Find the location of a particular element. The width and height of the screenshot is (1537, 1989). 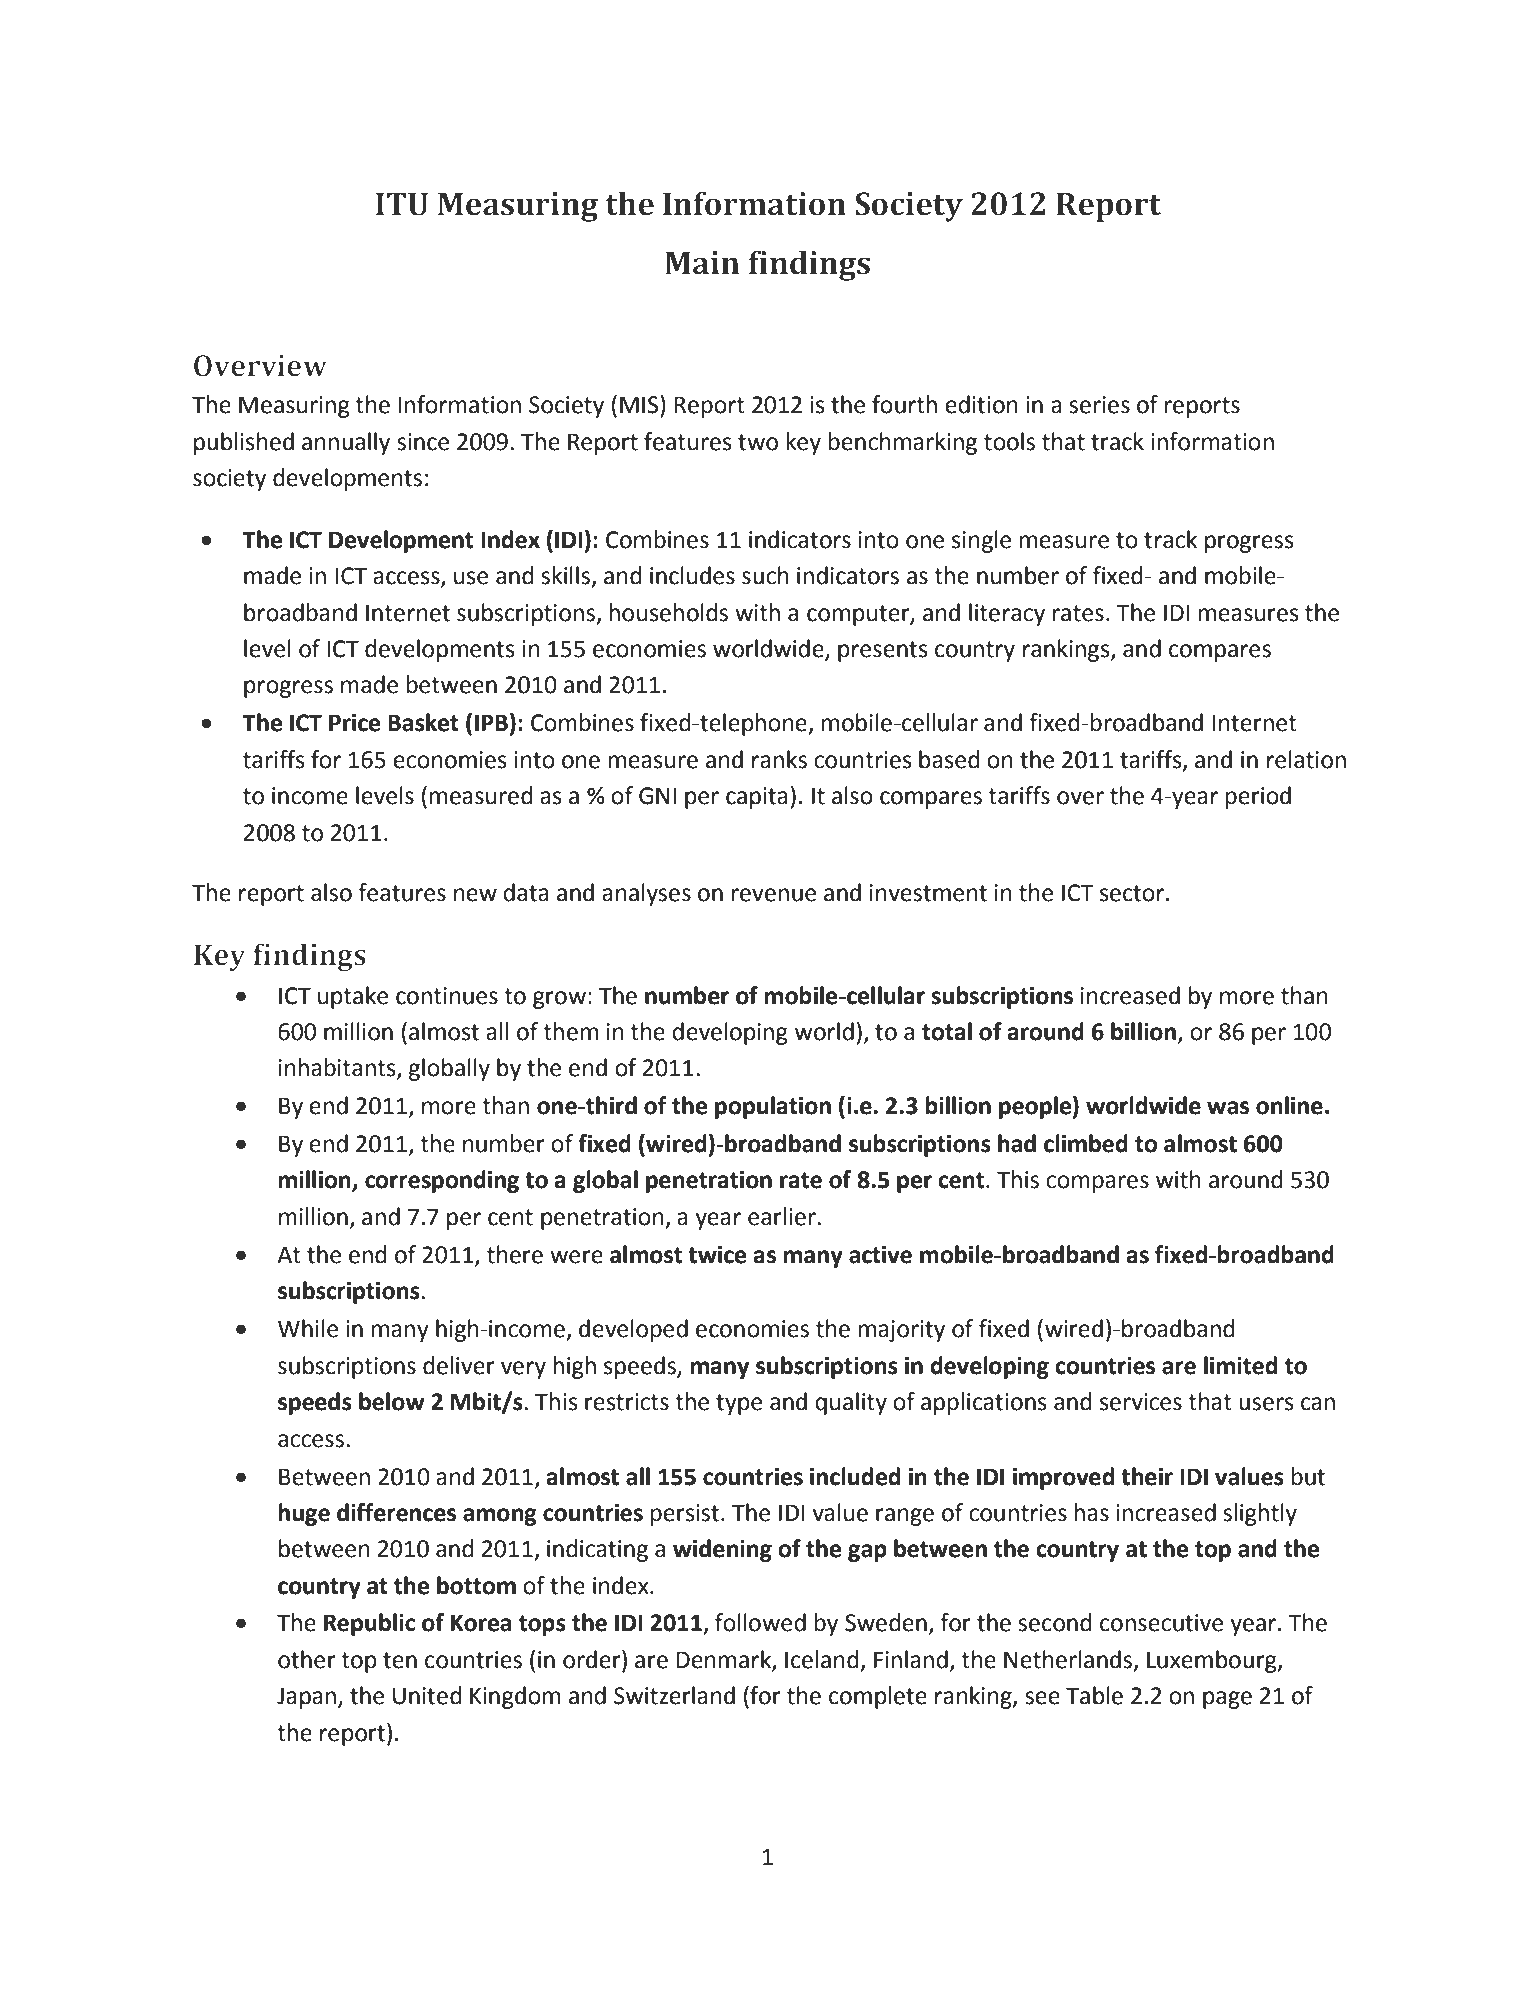

Luxembourg is located at coordinates (1213, 1661).
